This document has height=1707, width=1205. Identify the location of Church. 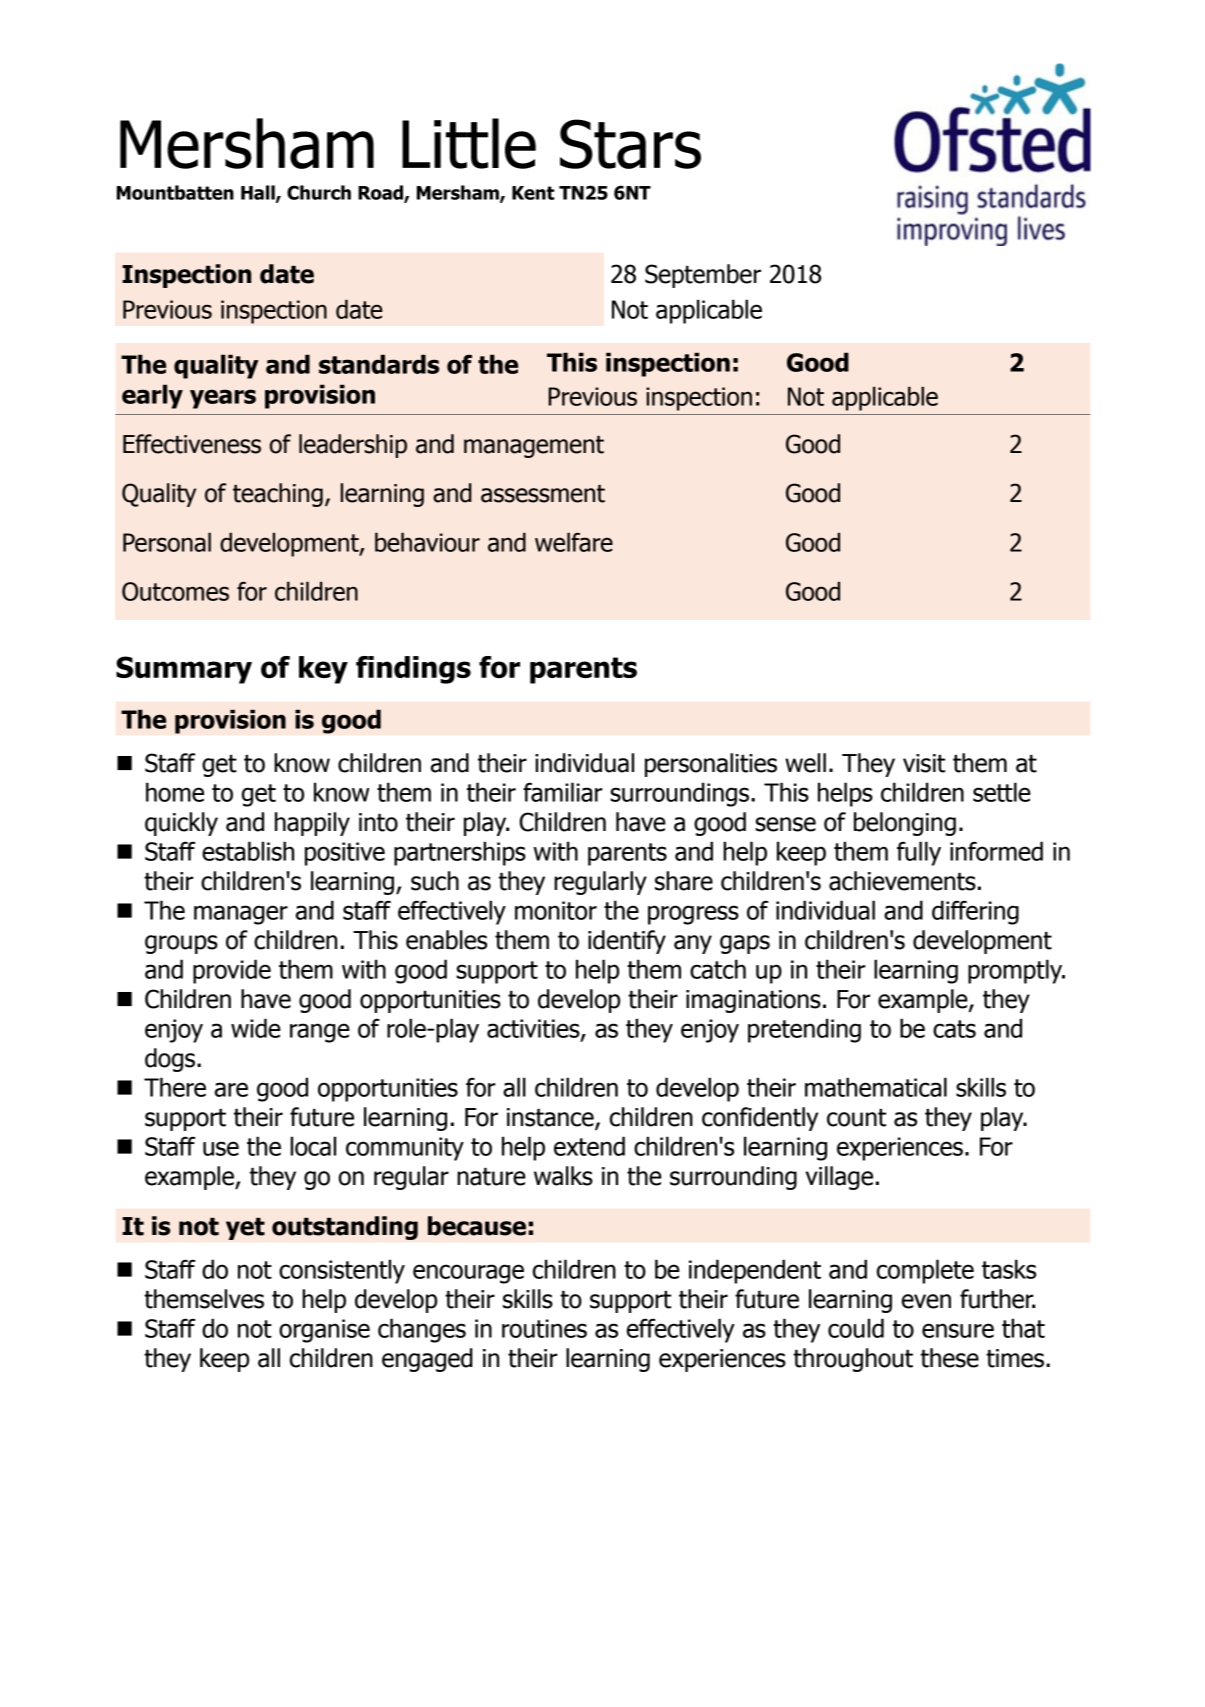
(319, 192).
